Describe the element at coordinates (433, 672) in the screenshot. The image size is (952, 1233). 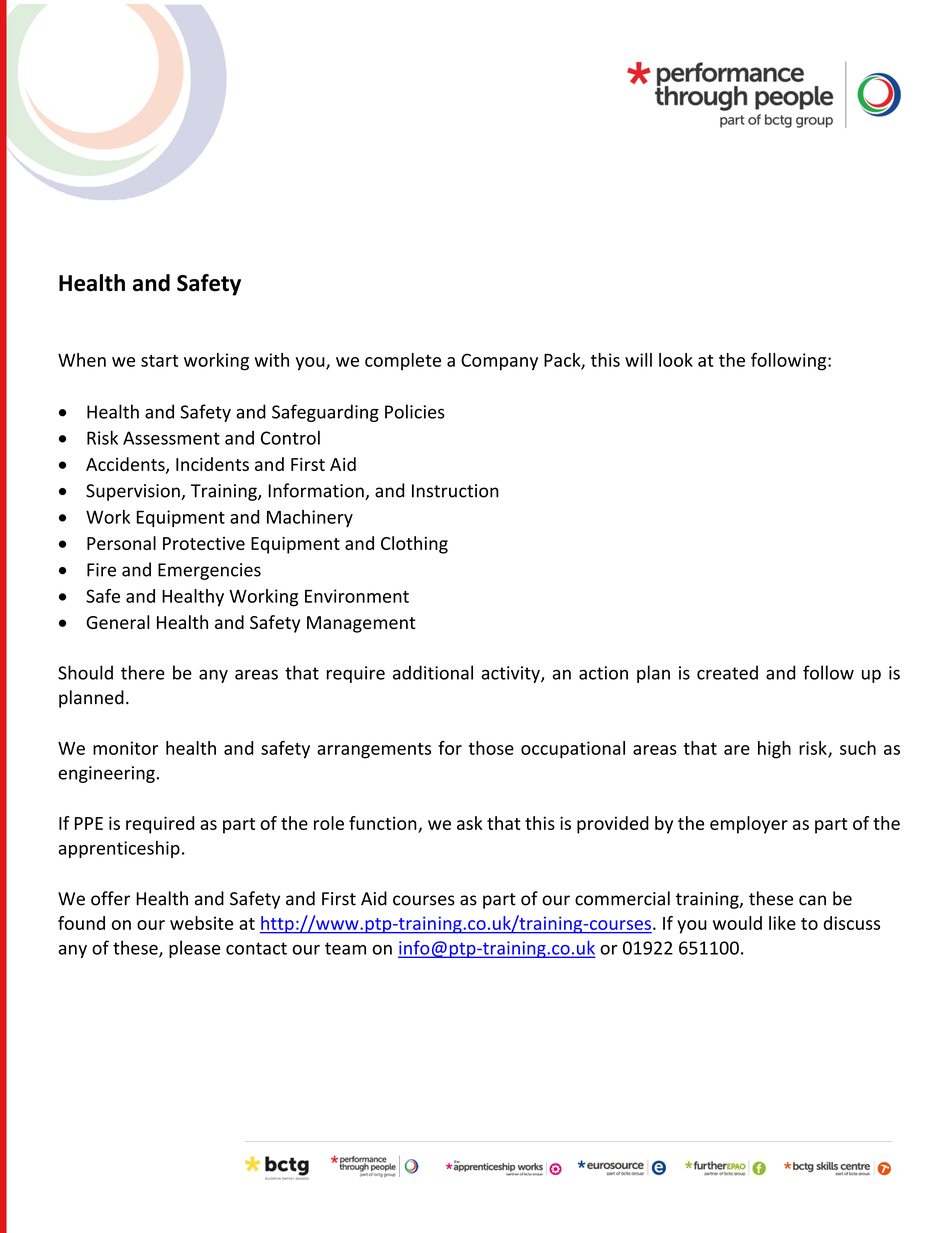
I see `additional` at that location.
